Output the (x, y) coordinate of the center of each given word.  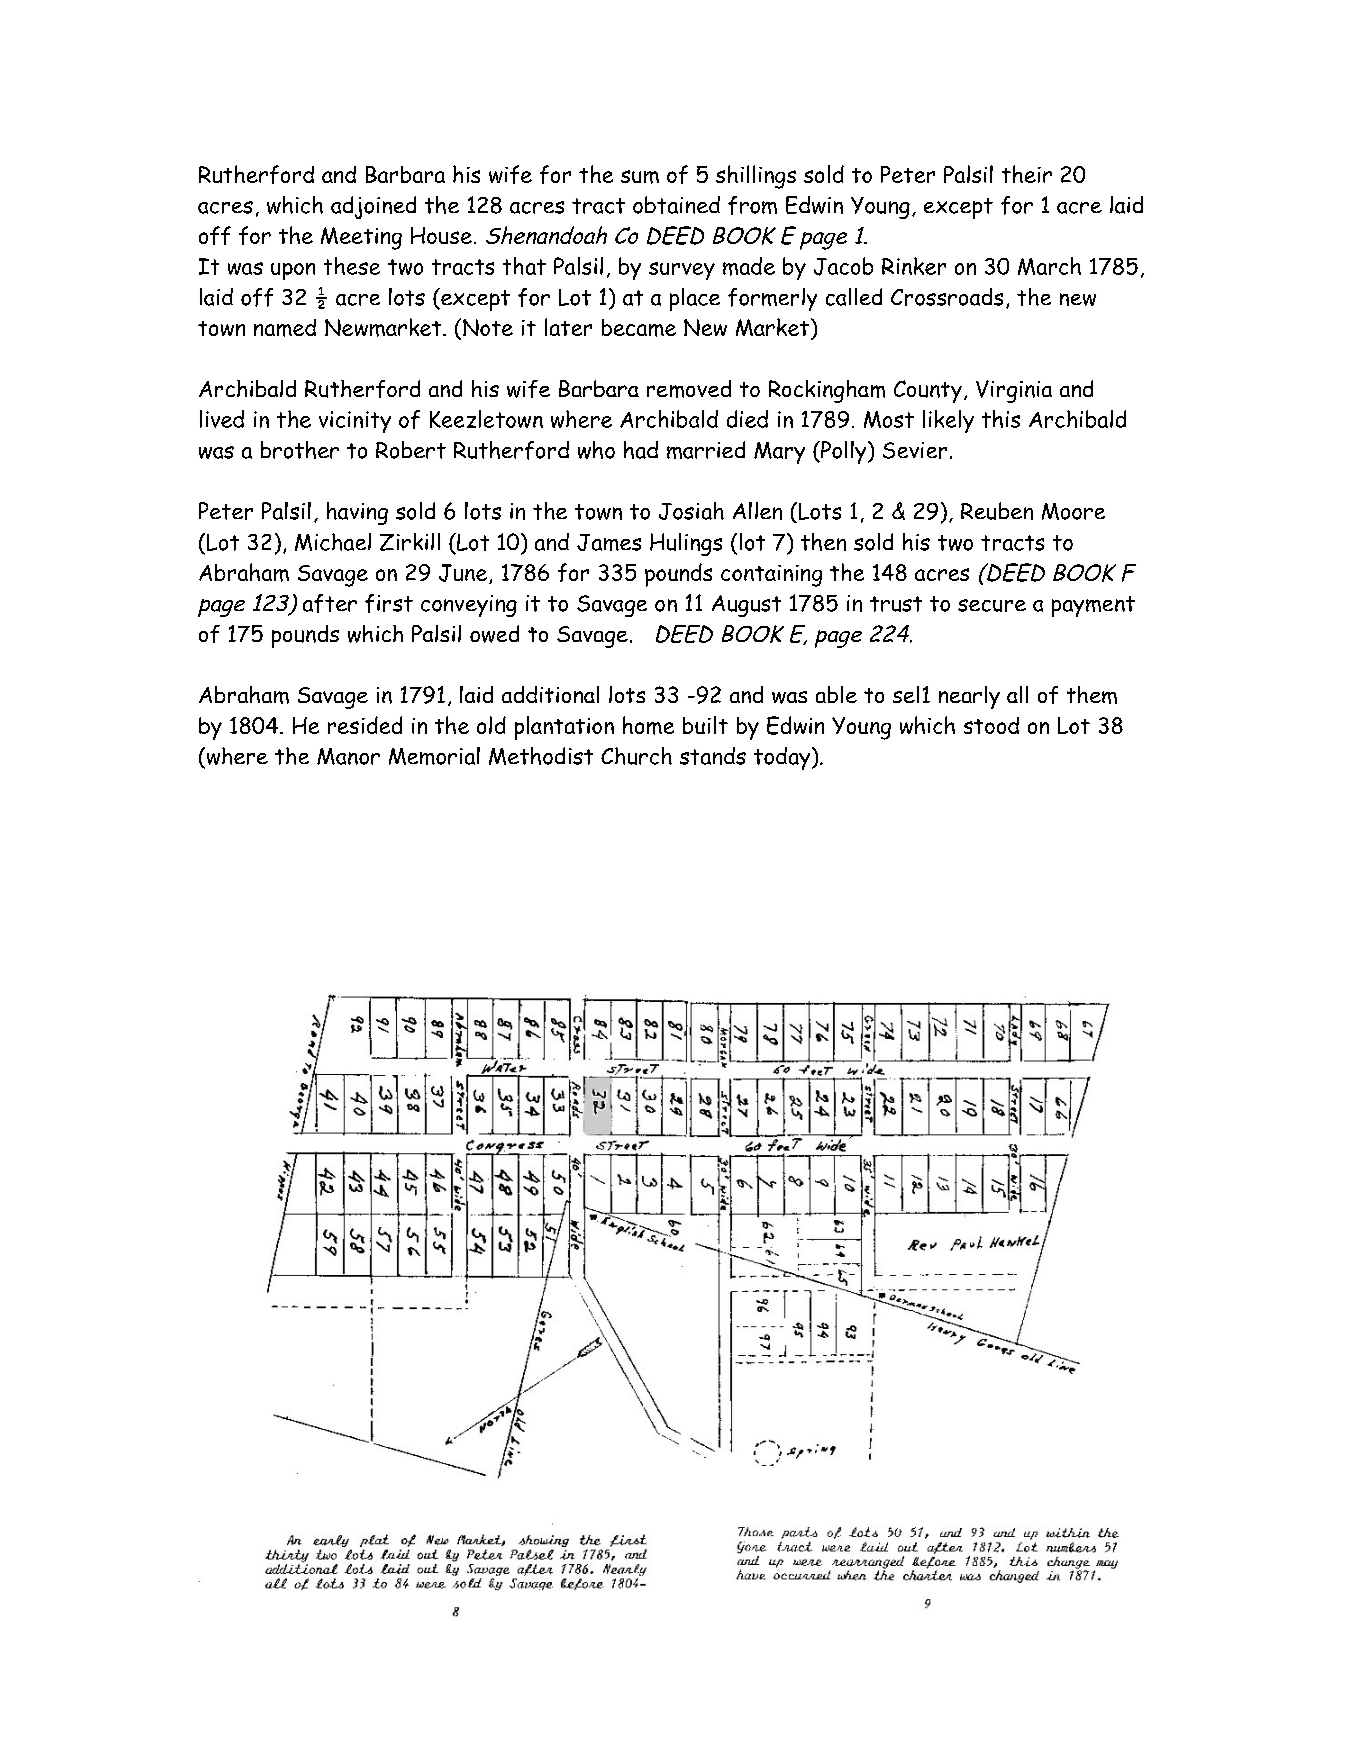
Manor (348, 756)
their (1027, 174)
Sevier (915, 450)
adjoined (373, 207)
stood (991, 725)
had (641, 450)
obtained (676, 205)
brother (300, 450)
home (648, 725)
